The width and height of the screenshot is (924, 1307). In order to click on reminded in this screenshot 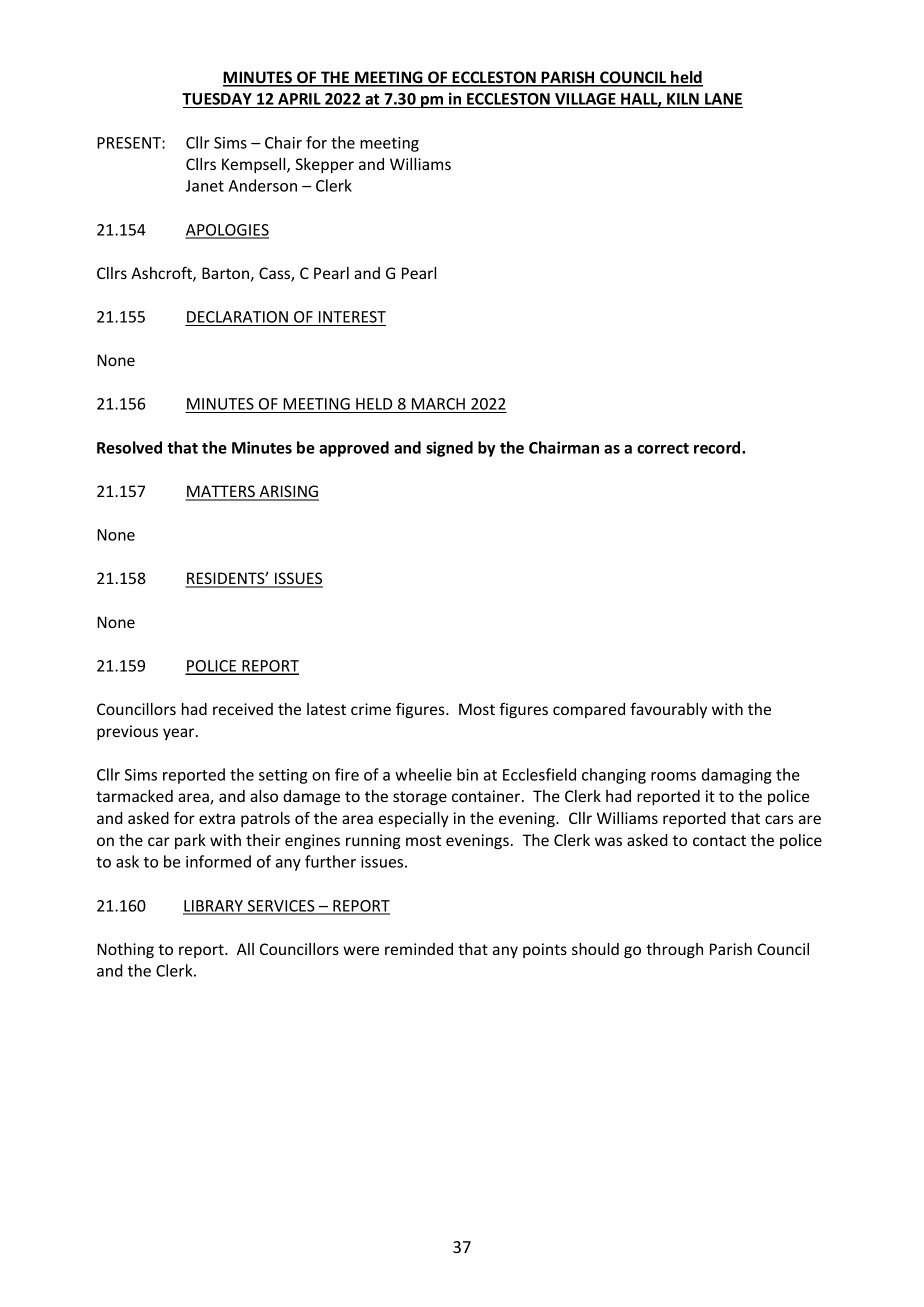, I will do `click(419, 949)`.
